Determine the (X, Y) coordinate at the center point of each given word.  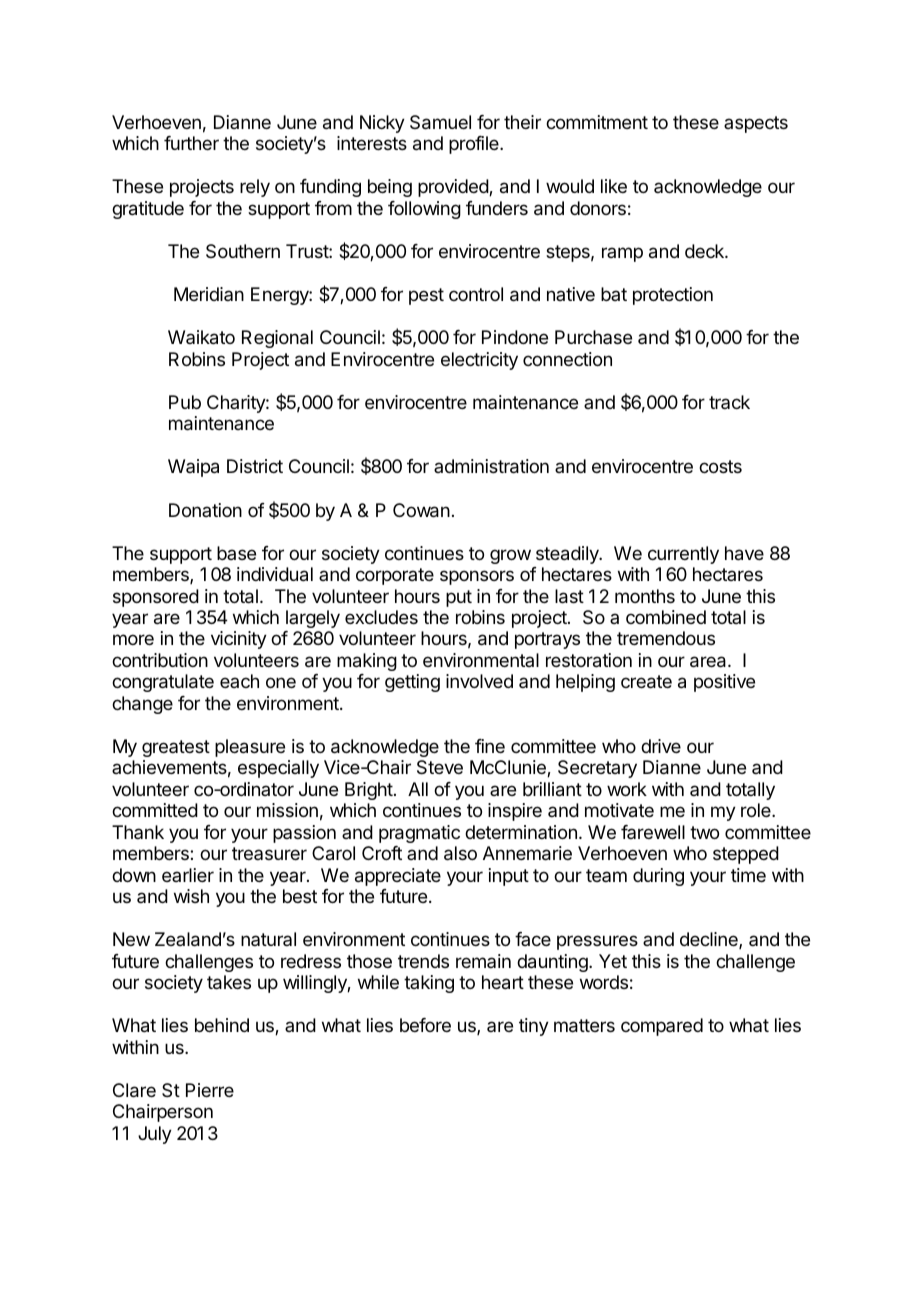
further (191, 143)
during (658, 877)
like (614, 186)
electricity (479, 361)
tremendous (666, 638)
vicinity (239, 640)
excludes (381, 617)
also (460, 853)
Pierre (210, 1090)
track (729, 402)
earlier (188, 875)
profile (475, 145)
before (425, 1025)
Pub (185, 402)
